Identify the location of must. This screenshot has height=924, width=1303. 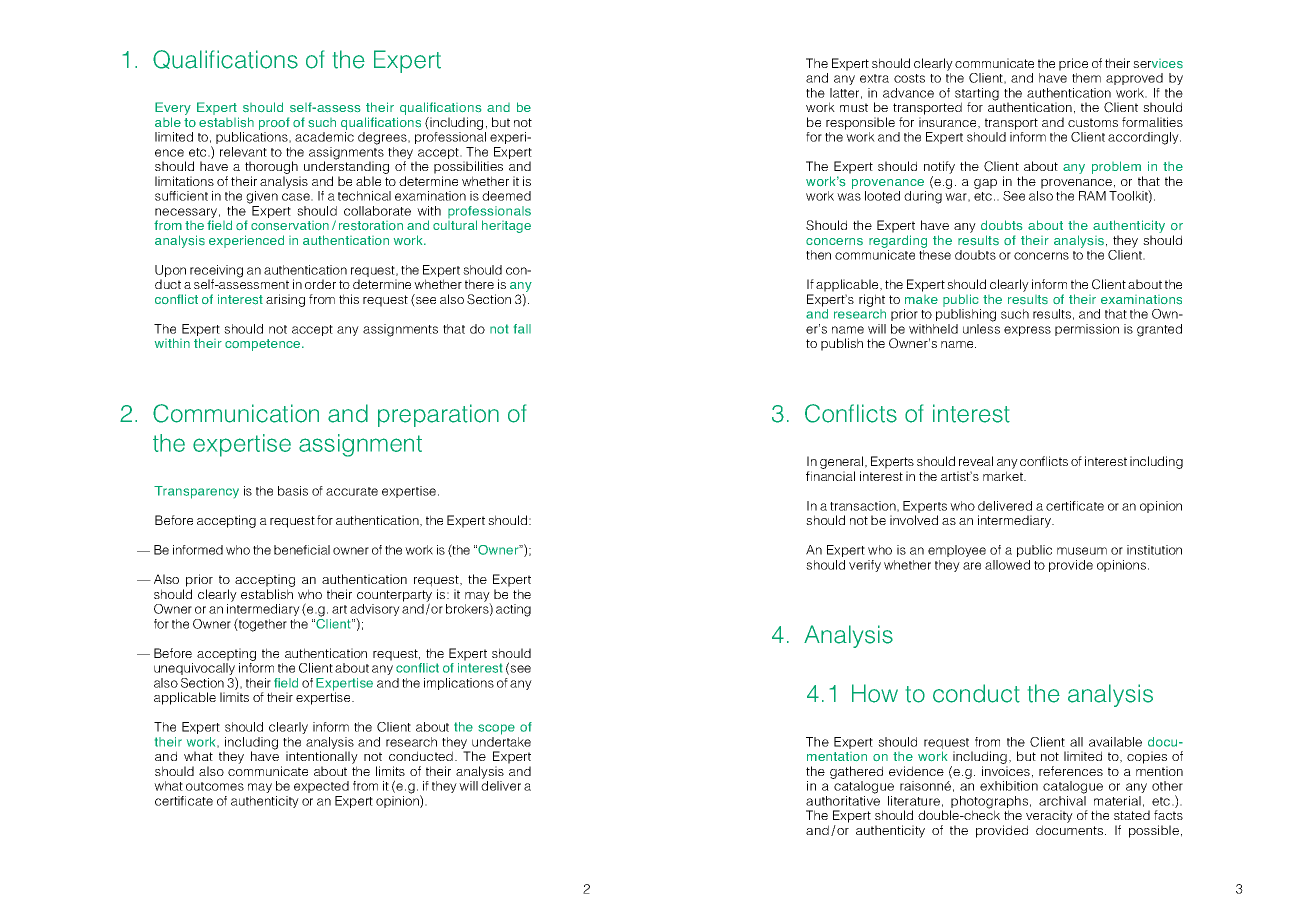
(854, 107).
